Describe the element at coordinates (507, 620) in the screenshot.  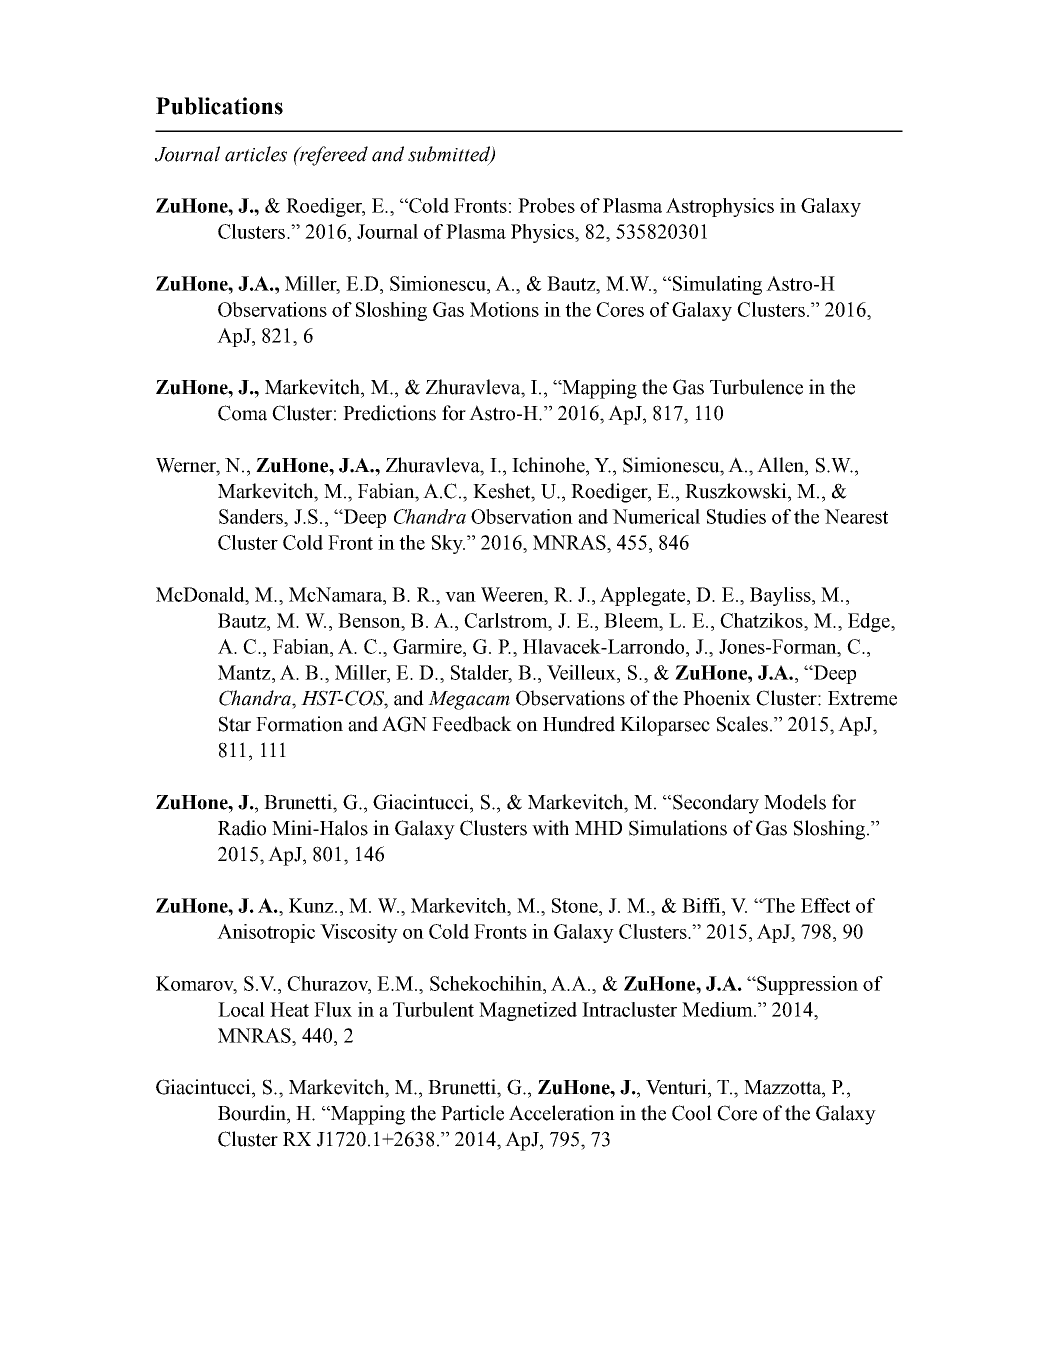
I see `Carlstrom` at that location.
